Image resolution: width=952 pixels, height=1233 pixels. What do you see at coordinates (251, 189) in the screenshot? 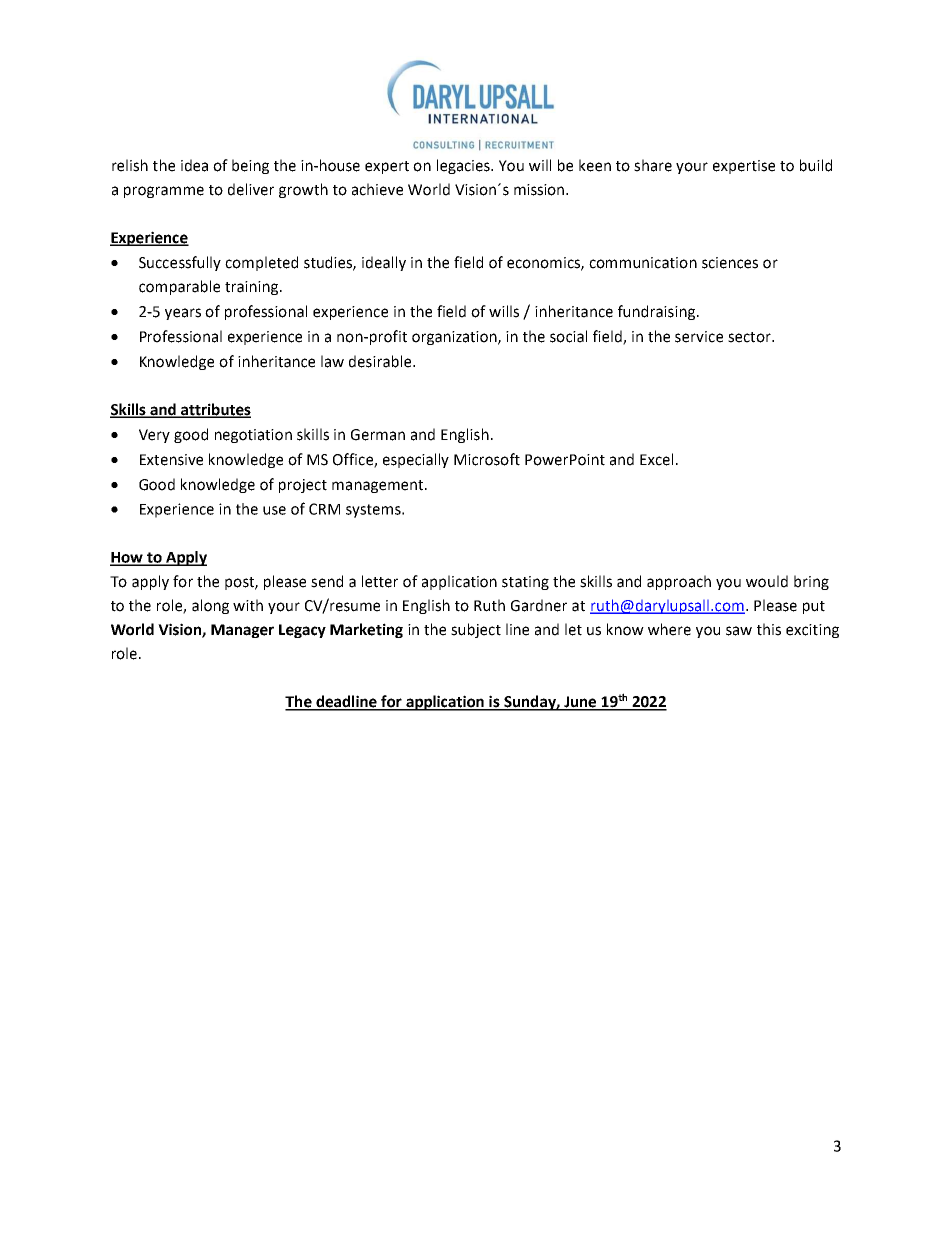
I see `deliver` at bounding box center [251, 189].
